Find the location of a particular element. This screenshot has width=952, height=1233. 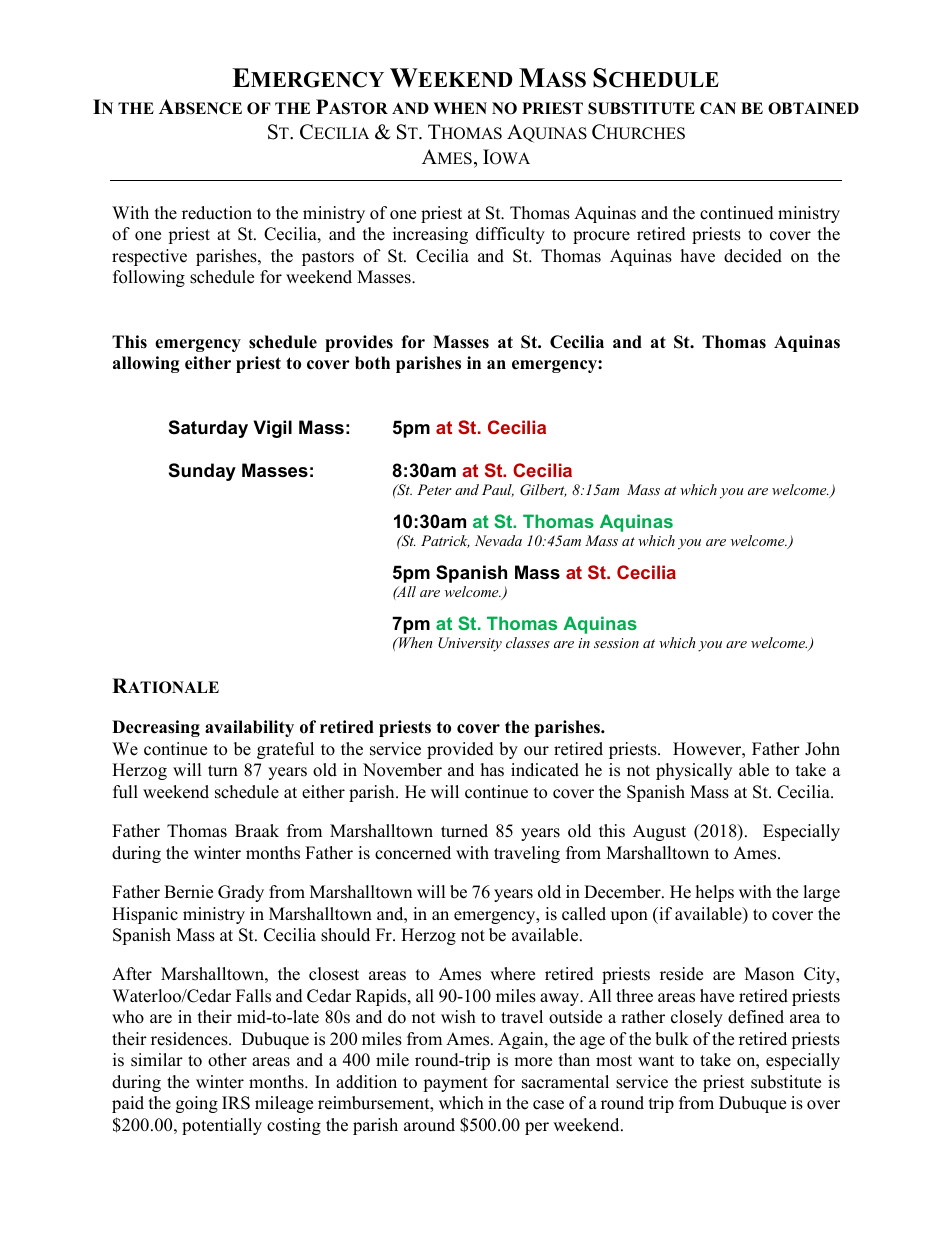

CAN is located at coordinates (718, 108).
